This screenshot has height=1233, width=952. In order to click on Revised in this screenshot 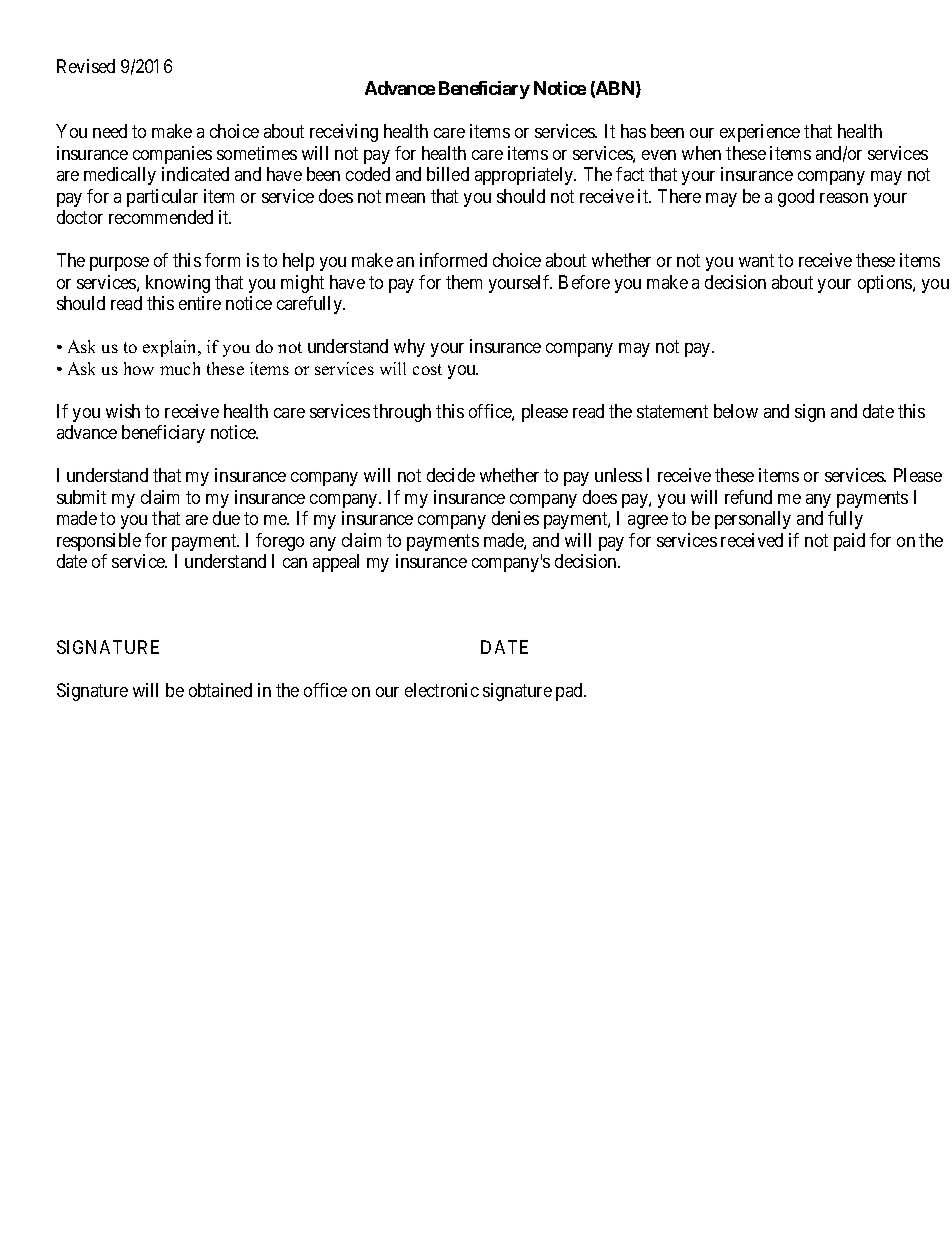, I will do `click(86, 66)`.
